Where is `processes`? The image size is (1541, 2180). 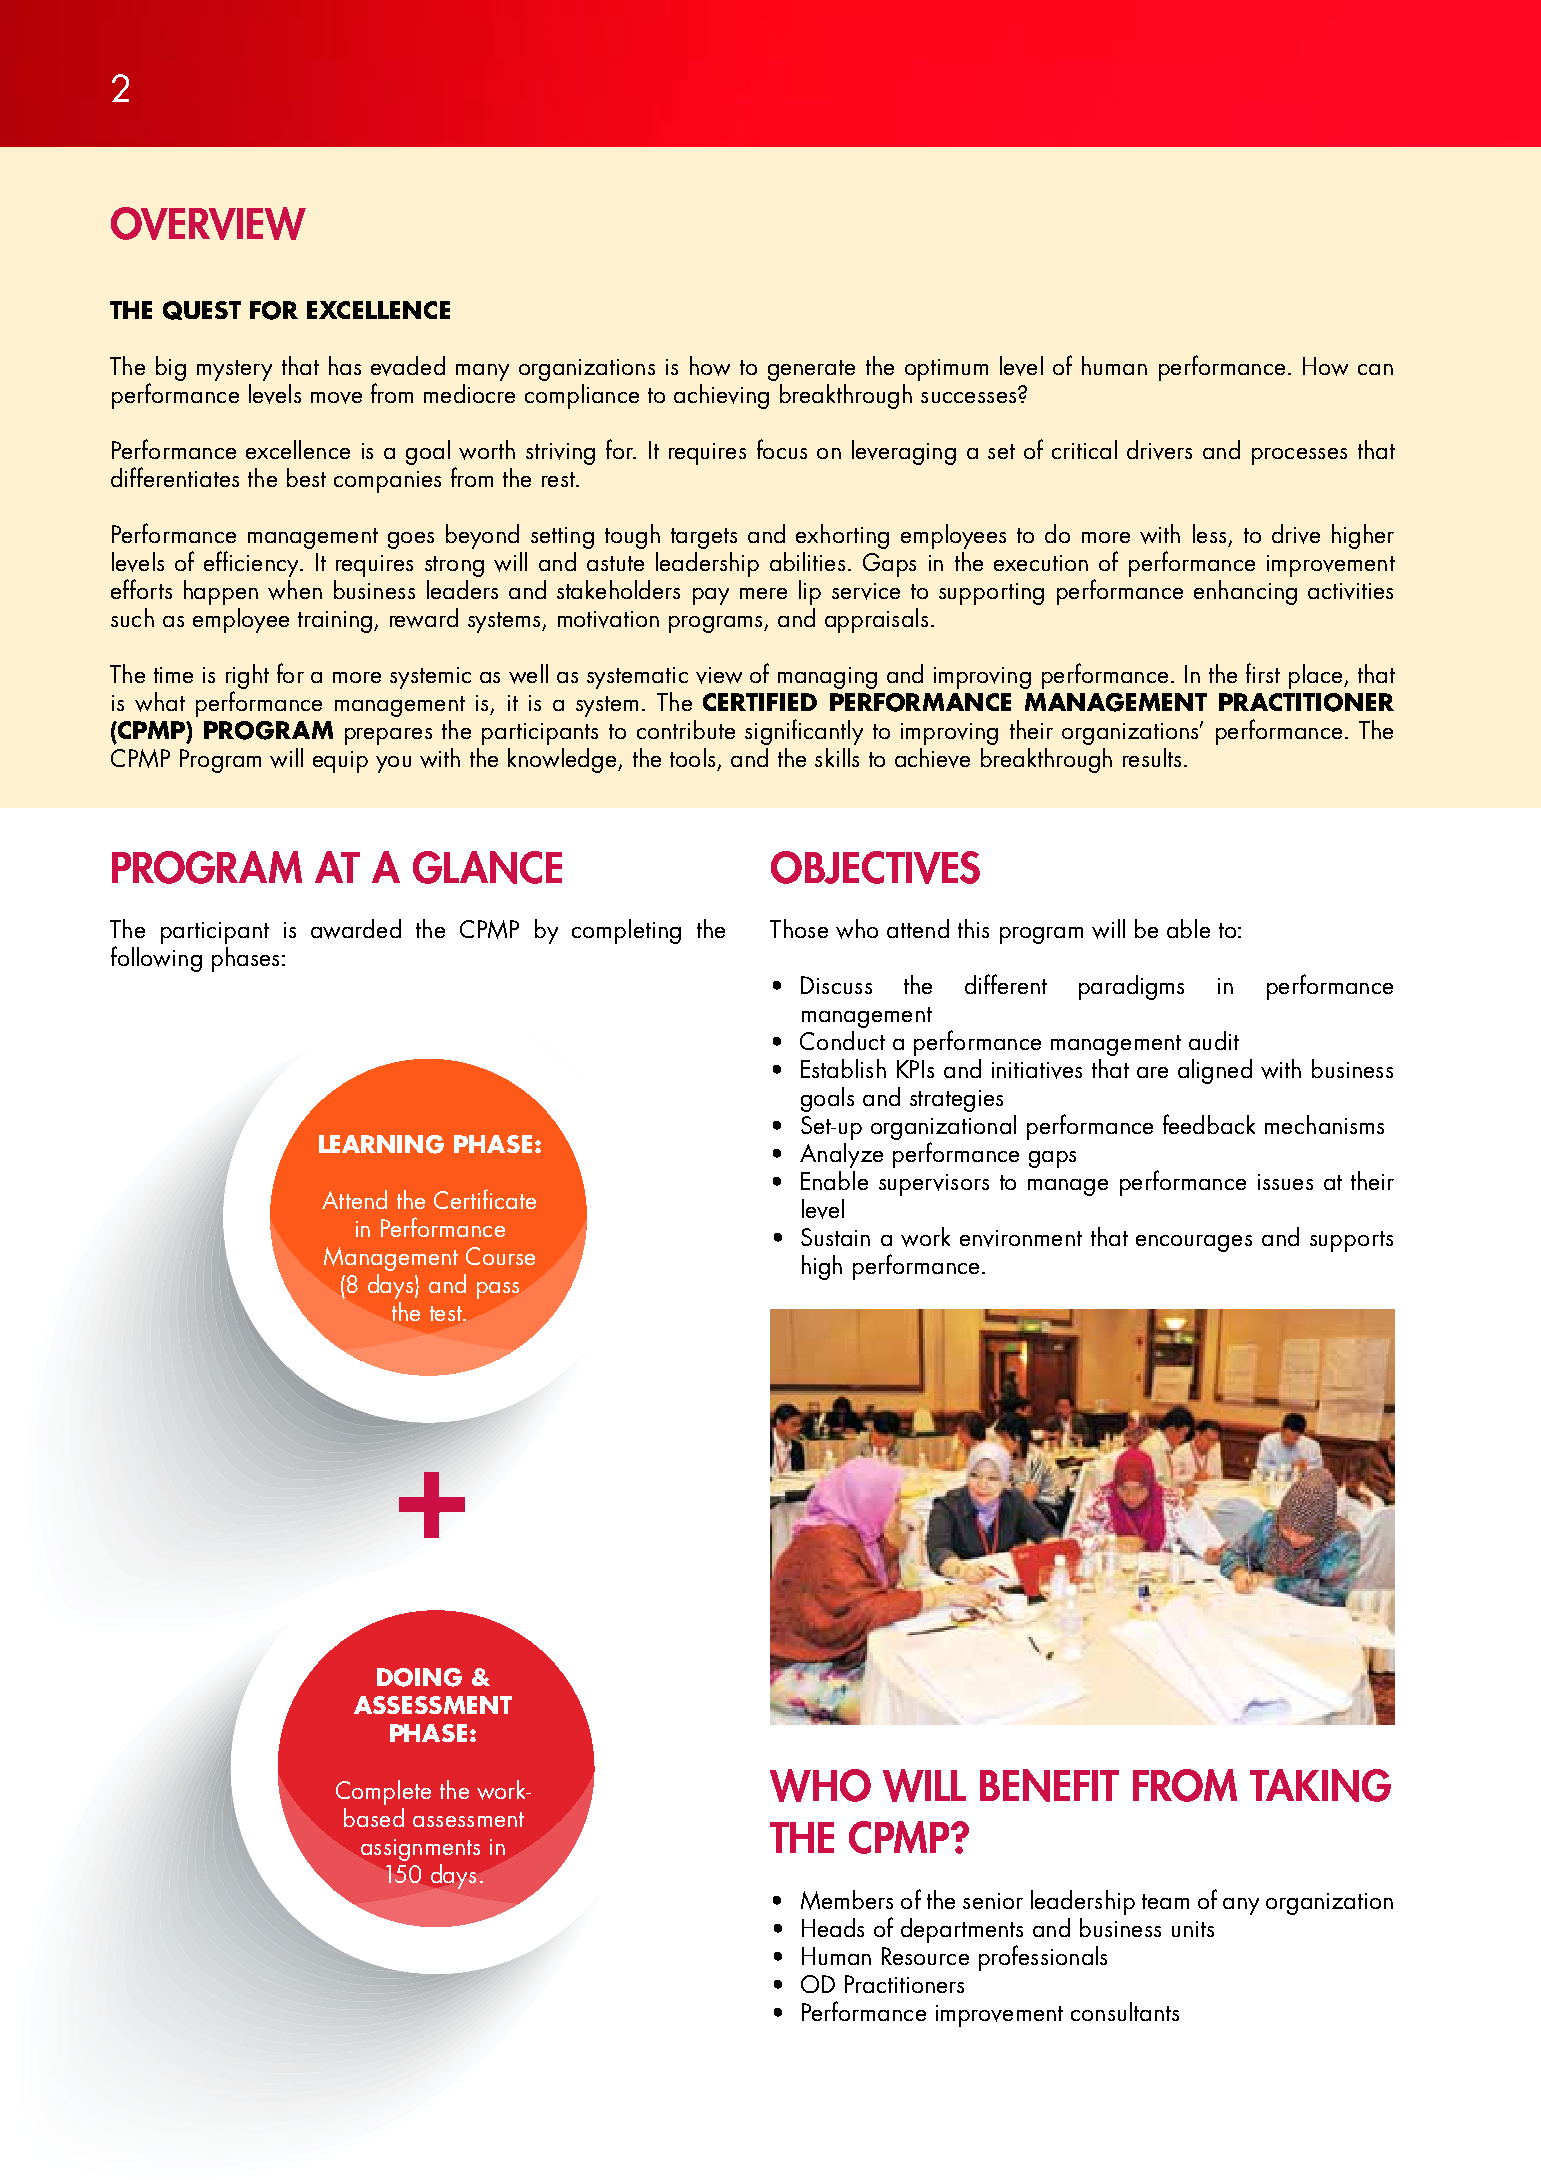 processes is located at coordinates (1299, 456).
